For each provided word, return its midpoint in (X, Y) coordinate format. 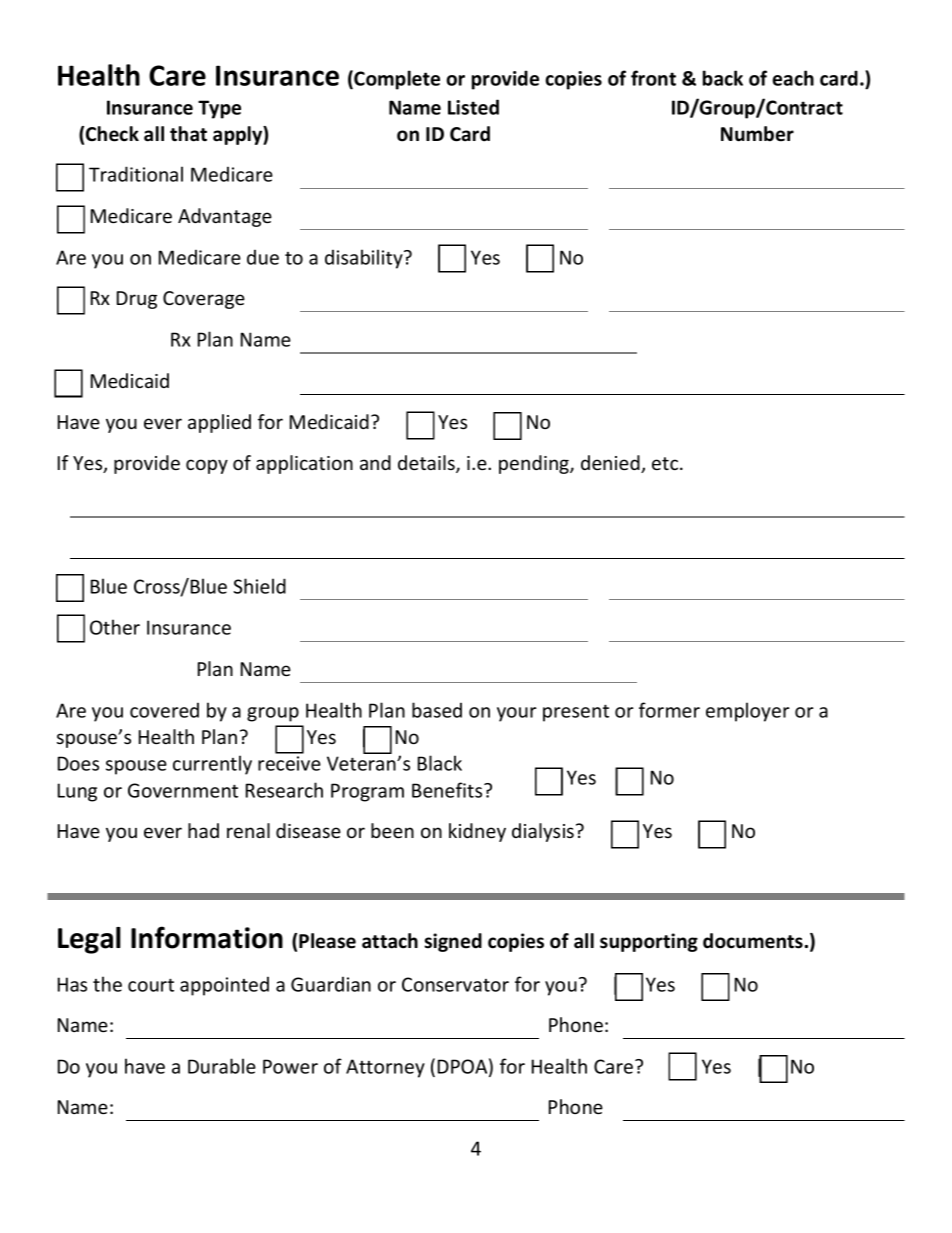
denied (611, 464)
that (188, 134)
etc (666, 463)
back (723, 78)
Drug (137, 300)
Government (183, 790)
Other (115, 627)
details (427, 464)
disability (365, 259)
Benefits (448, 790)
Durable (222, 1066)
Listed (473, 107)
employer (748, 712)
